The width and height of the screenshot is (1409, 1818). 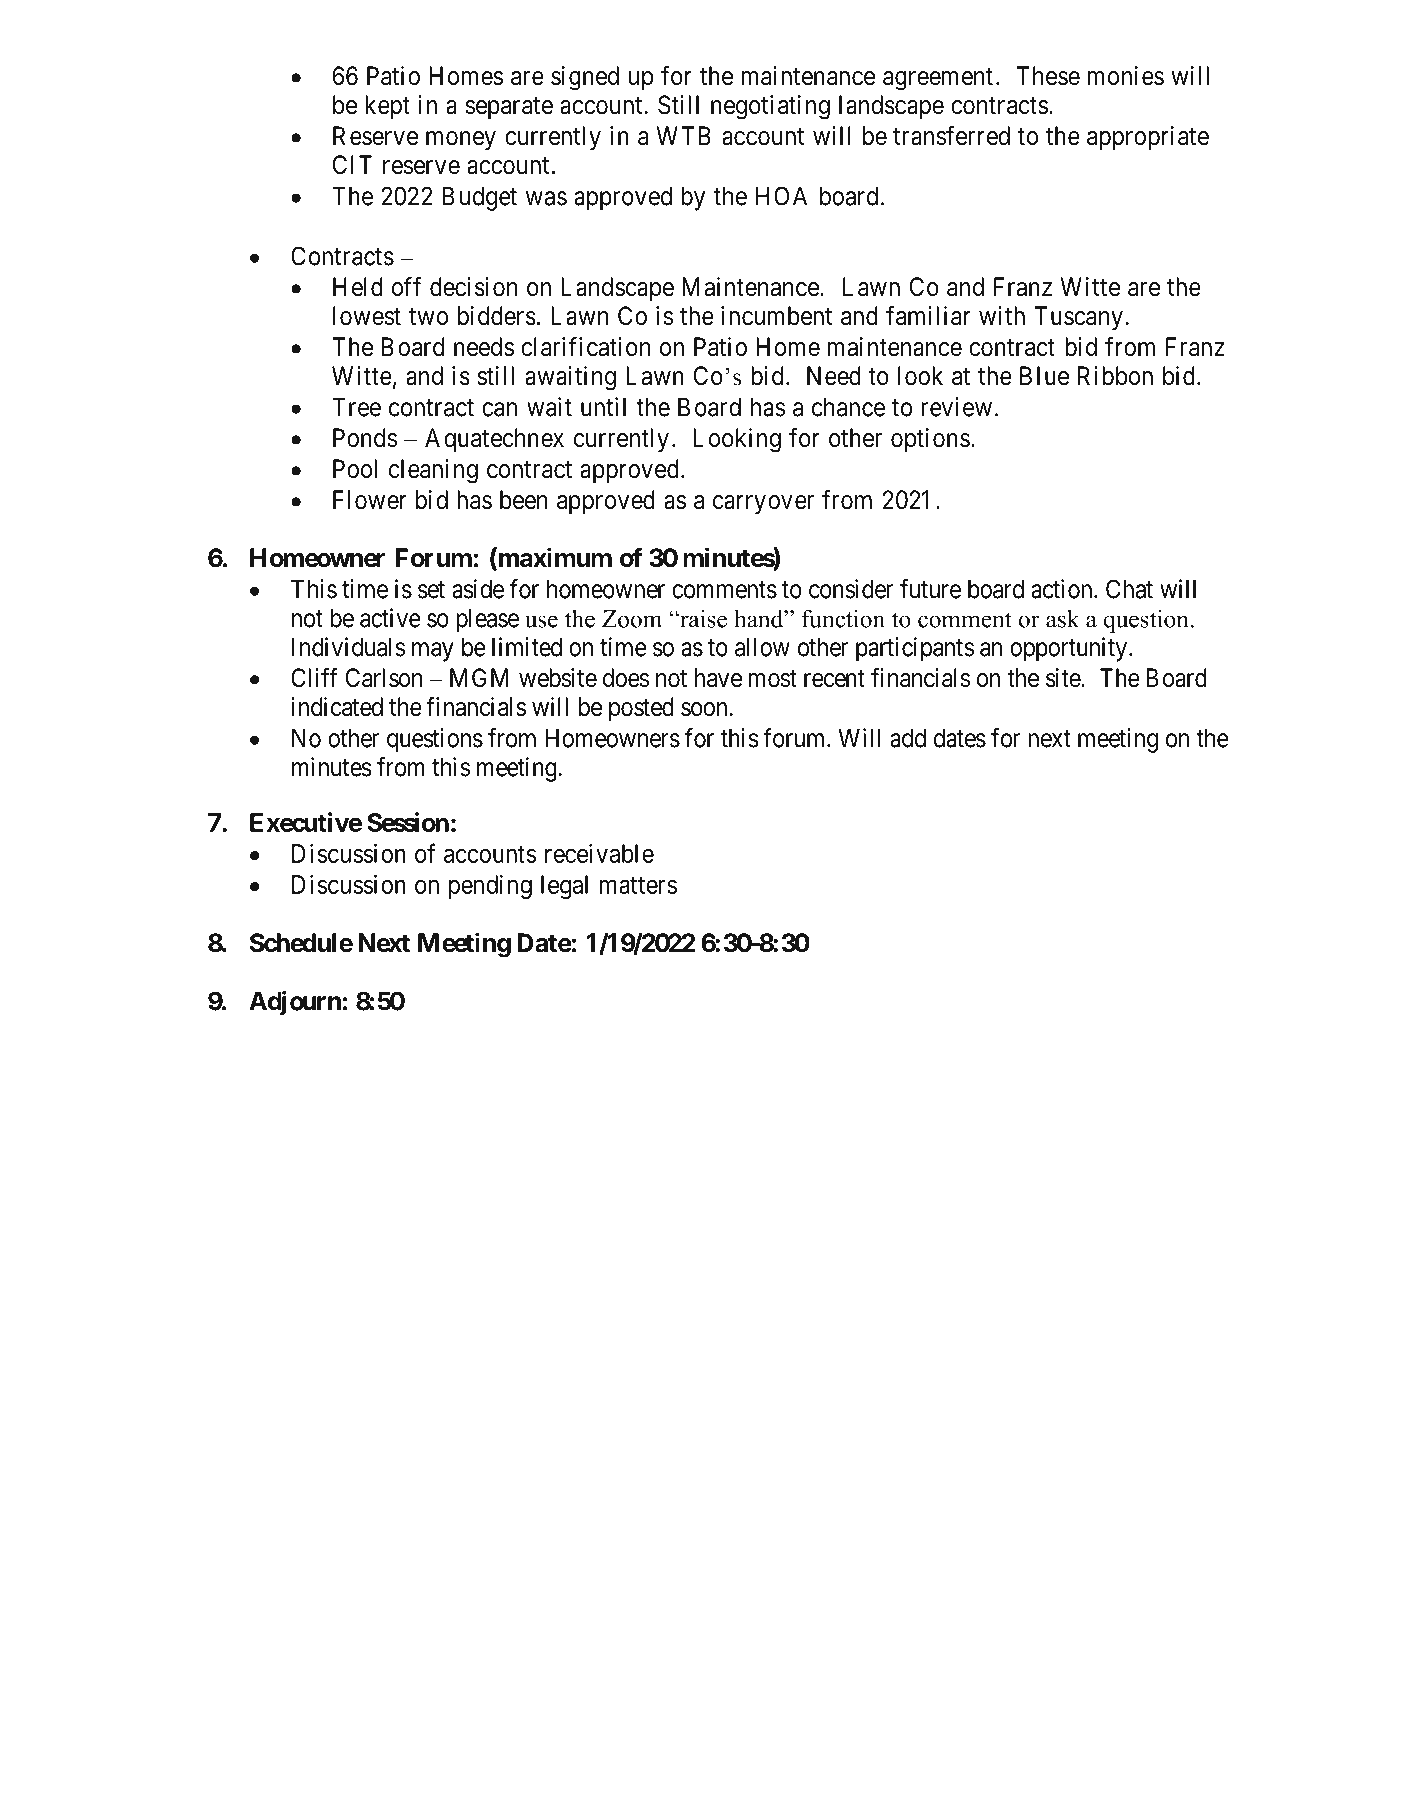 I want to click on Tuscany, so click(x=1078, y=318).
